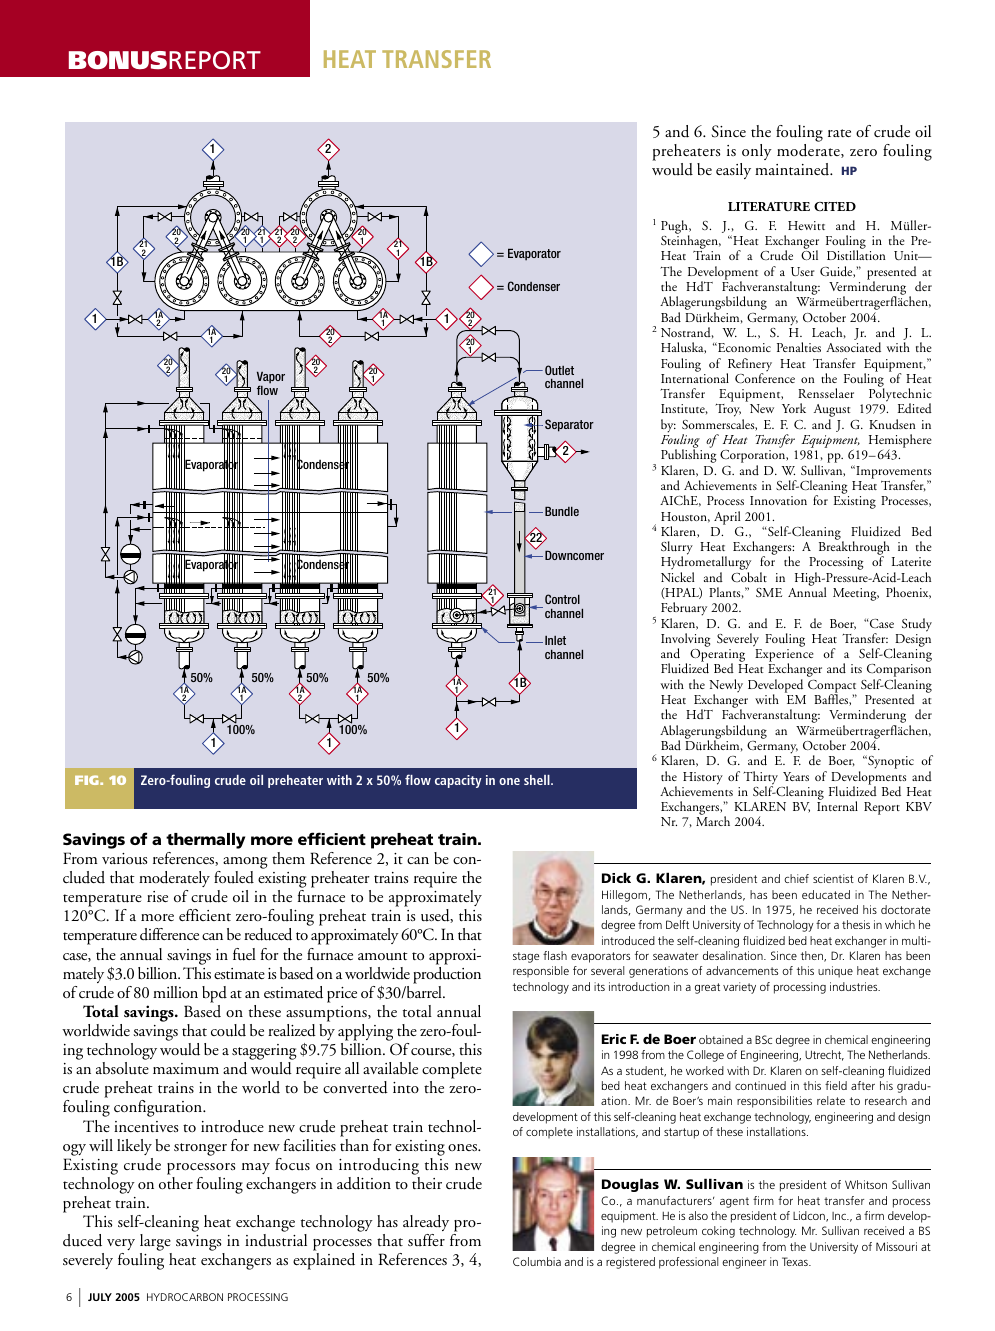  Describe the element at coordinates (537, 1261) in the image. I see `Columbia` at that location.
